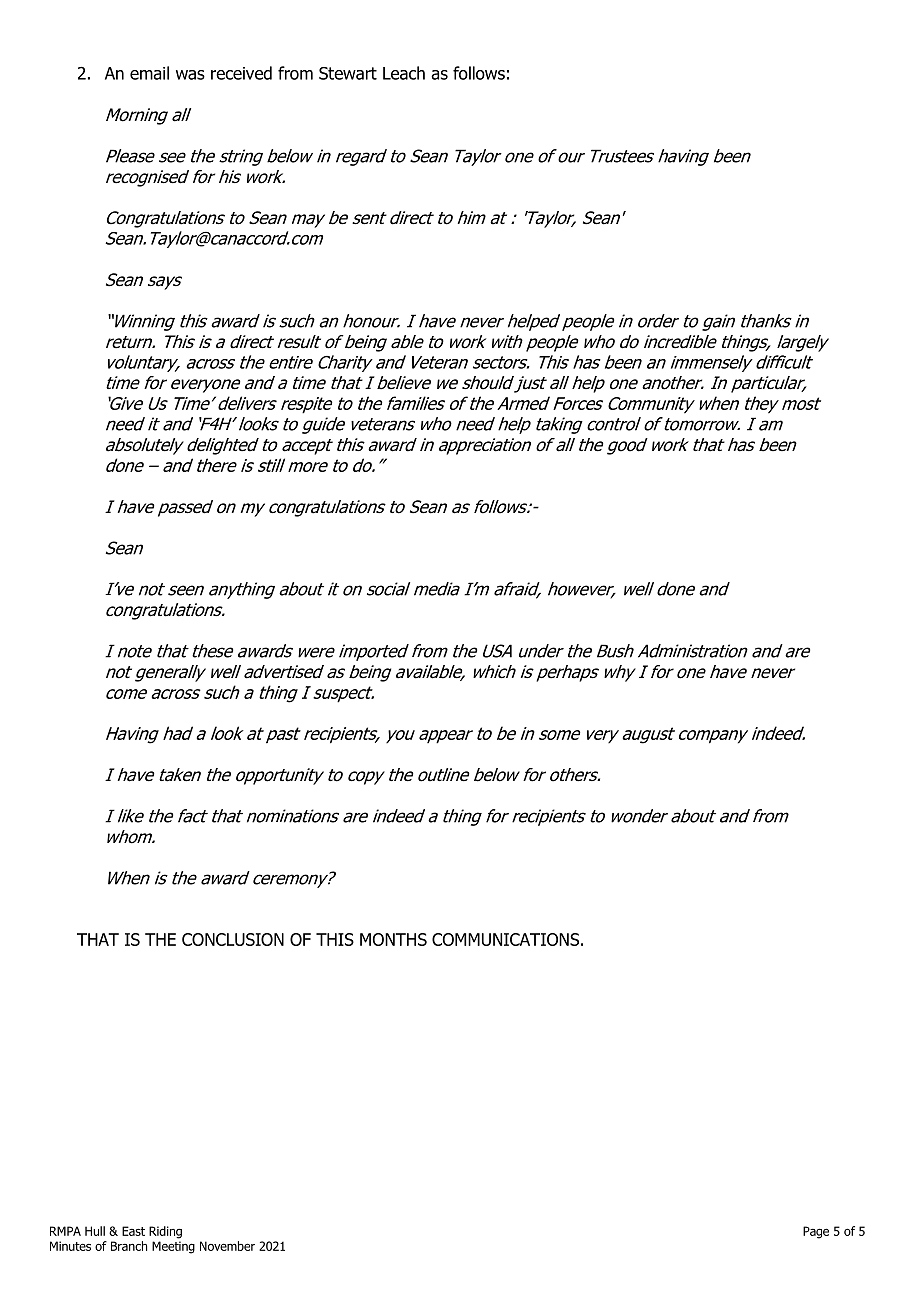 This screenshot has height=1308, width=924. I want to click on November, so click(227, 1246).
